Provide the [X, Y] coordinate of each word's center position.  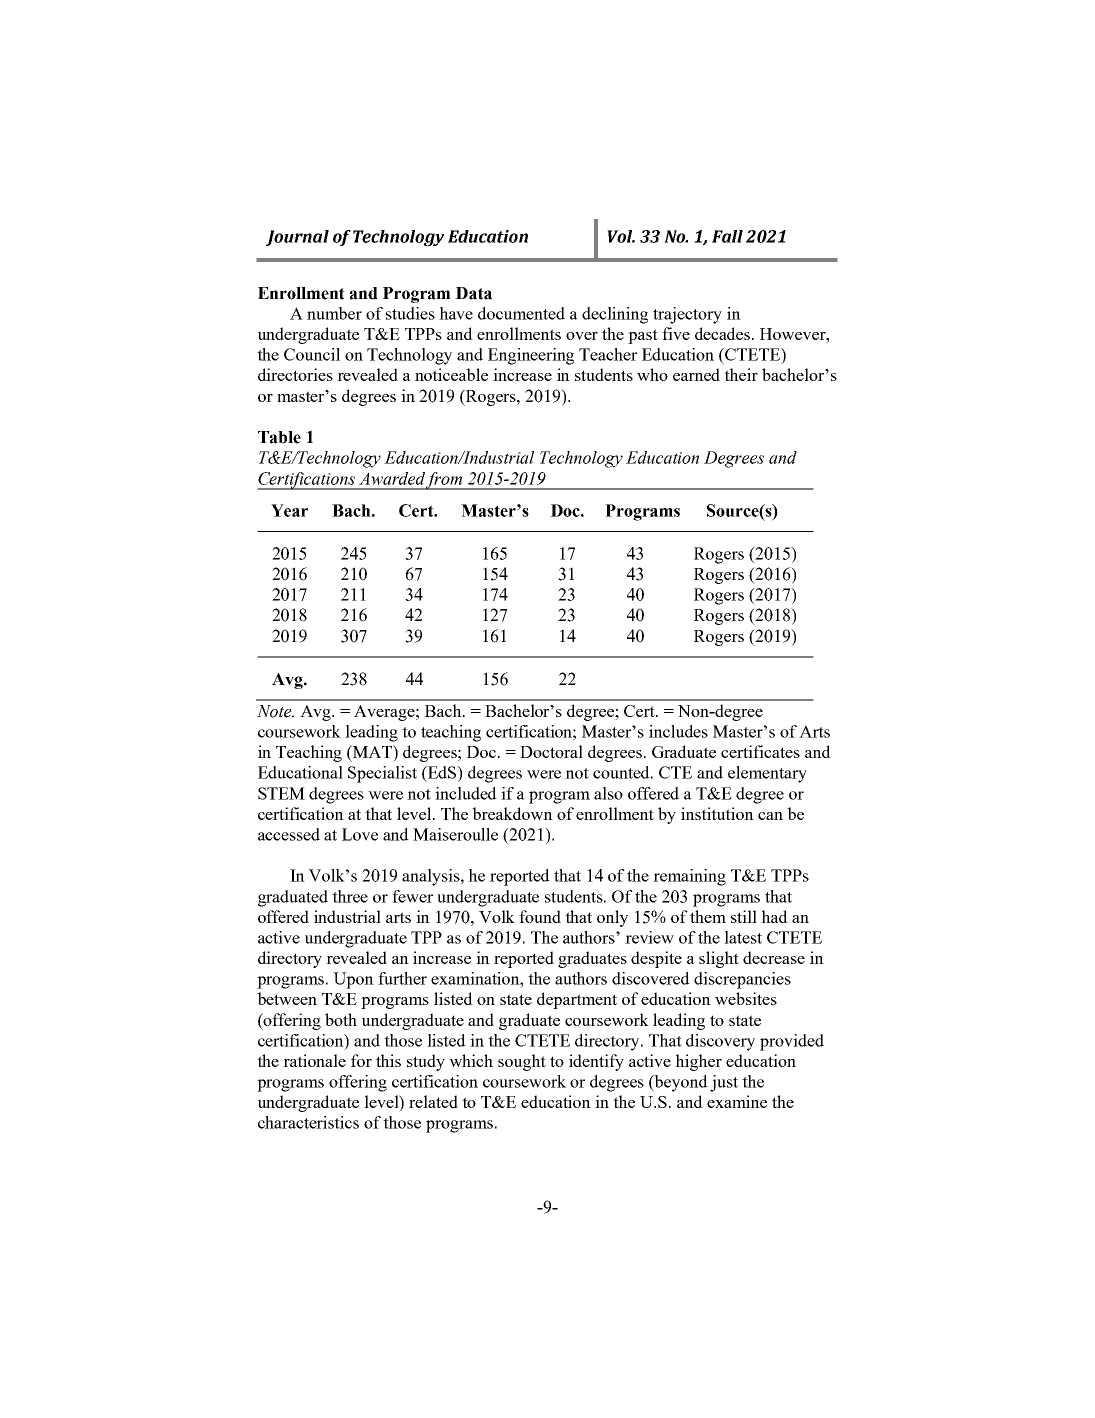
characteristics [308, 1122]
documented [521, 313]
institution [717, 813]
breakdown [512, 813]
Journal [297, 238]
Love [360, 834]
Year [289, 510]
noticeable [451, 374]
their [741, 374]
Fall [727, 236]
